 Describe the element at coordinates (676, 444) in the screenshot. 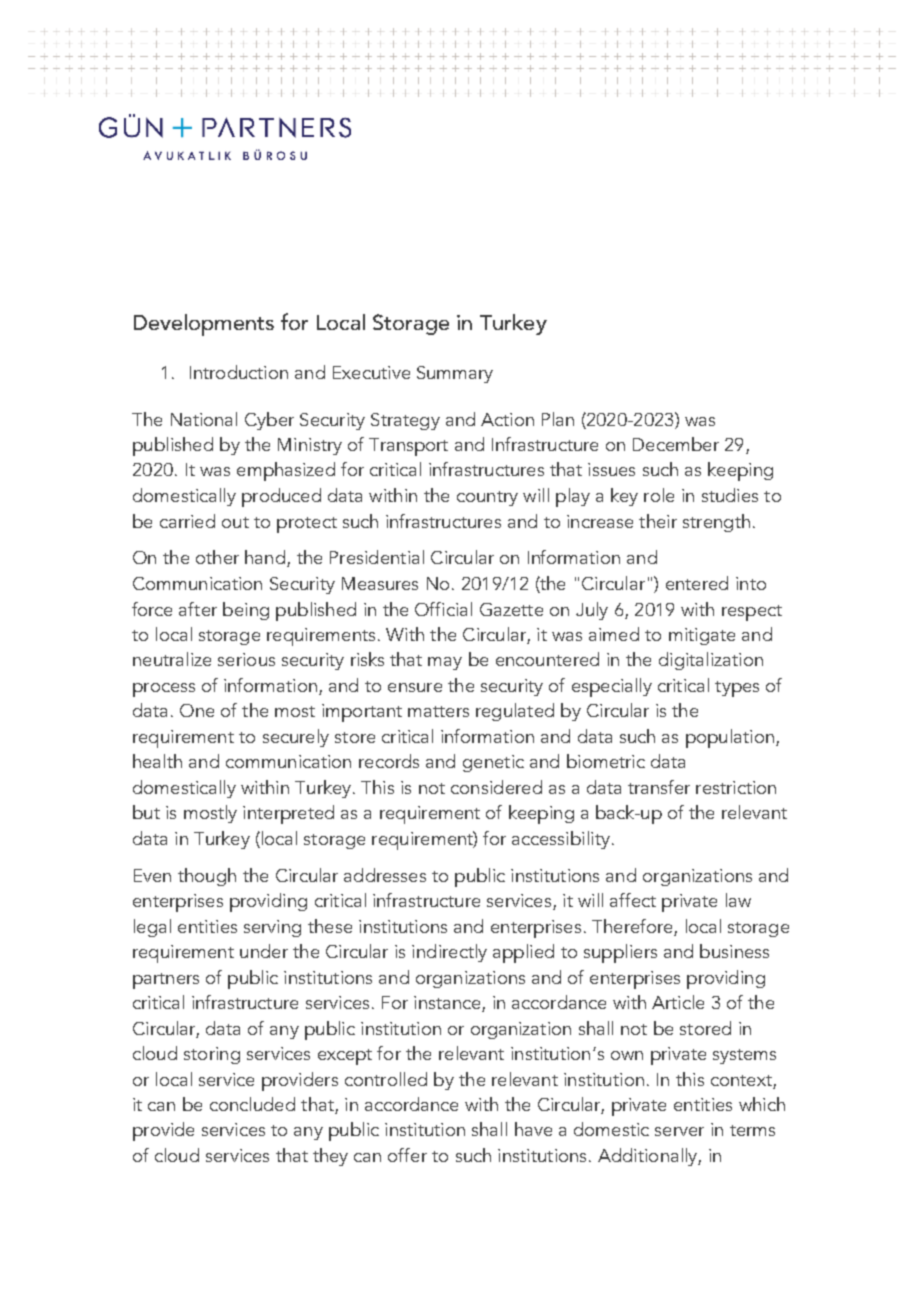

I see `December` at that location.
